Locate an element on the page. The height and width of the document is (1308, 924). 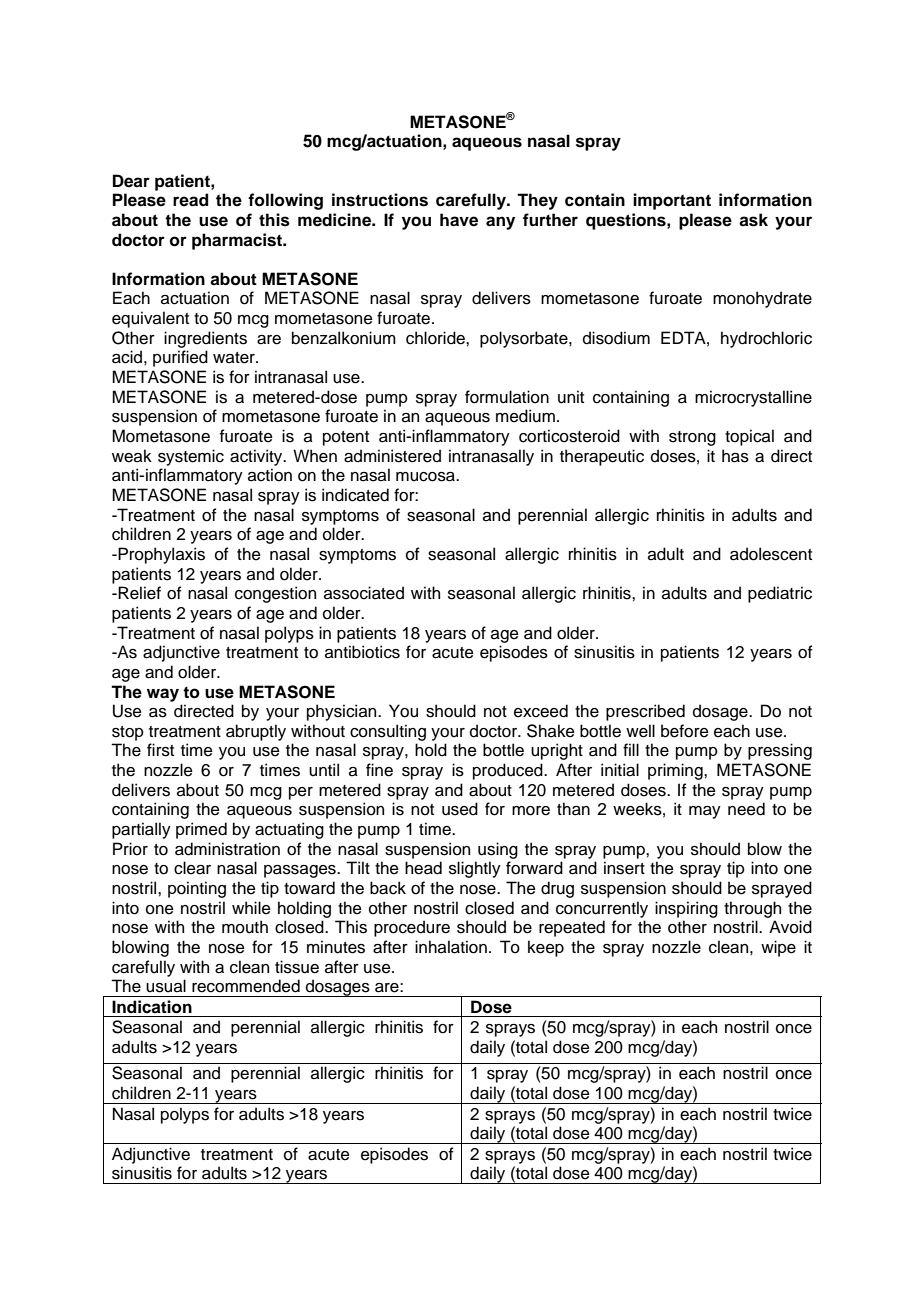
important is located at coordinates (672, 201).
